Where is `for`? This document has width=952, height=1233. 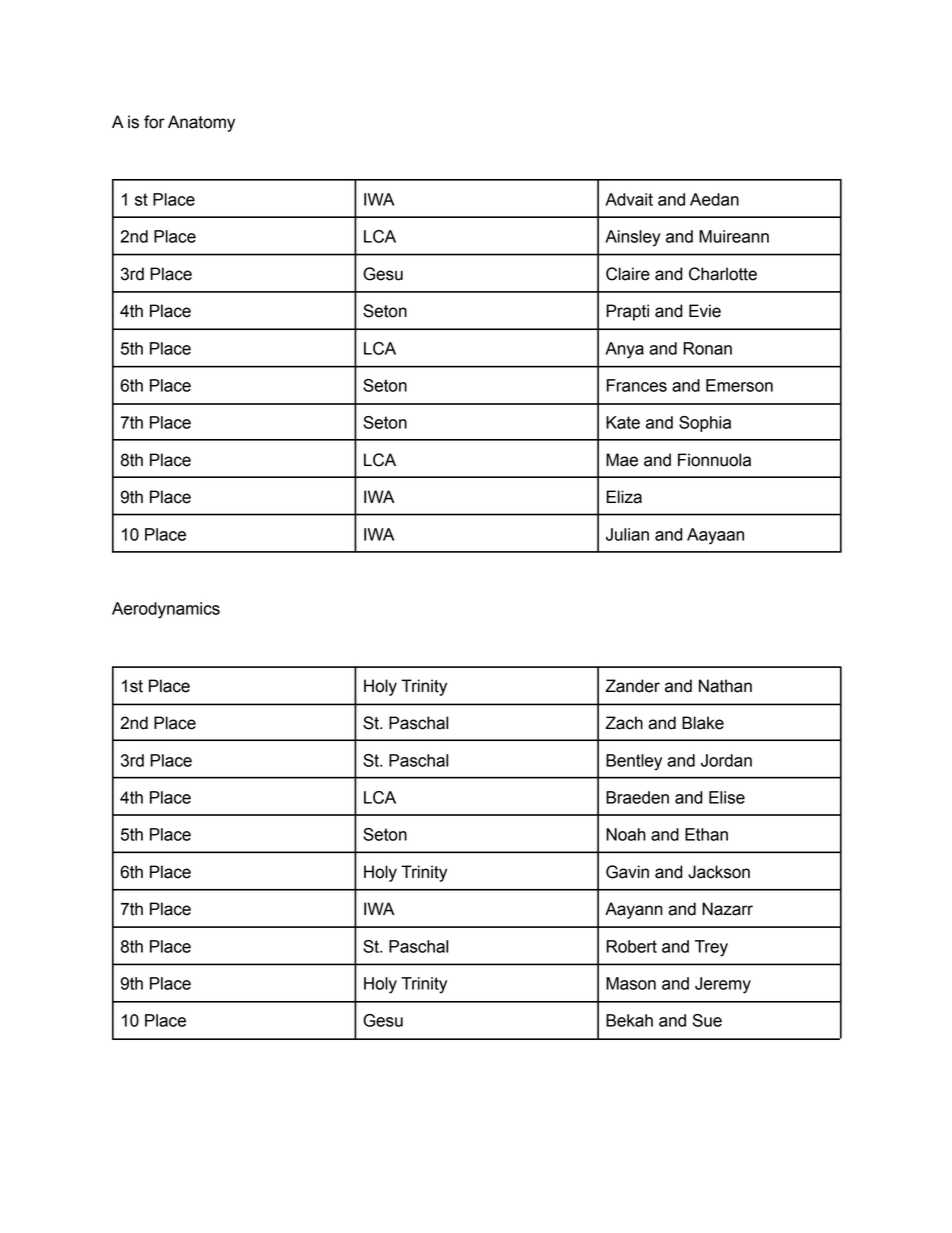
for is located at coordinates (154, 122).
